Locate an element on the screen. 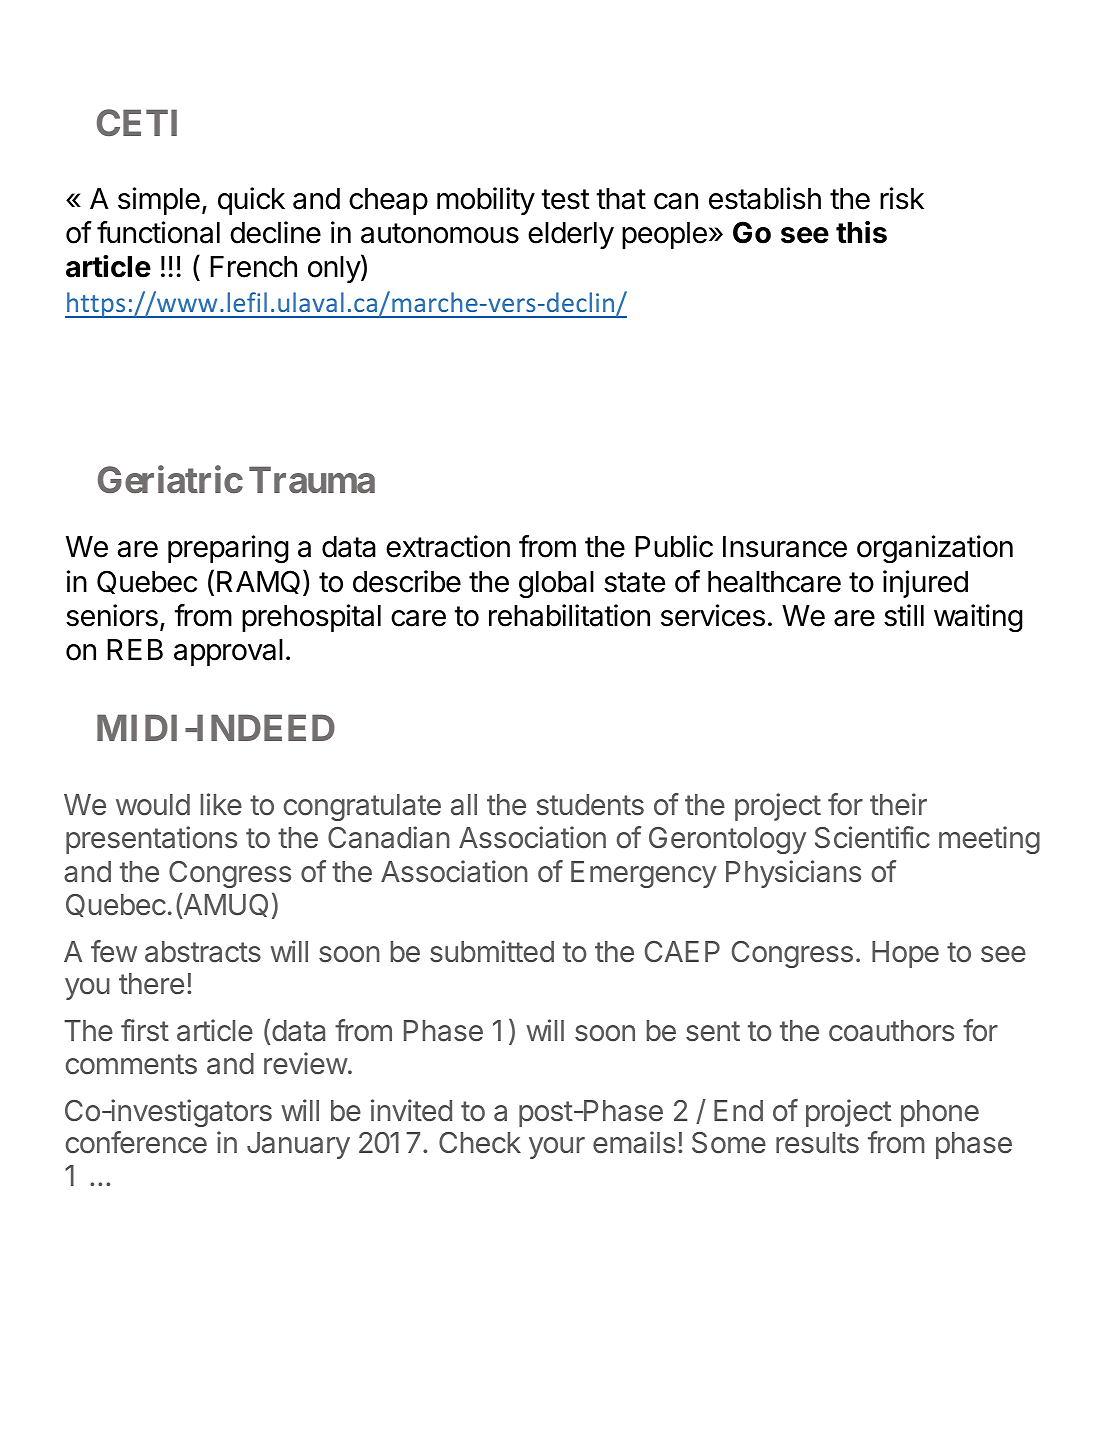 Image resolution: width=1108 pixels, height=1433 pixels. still is located at coordinates (904, 615).
